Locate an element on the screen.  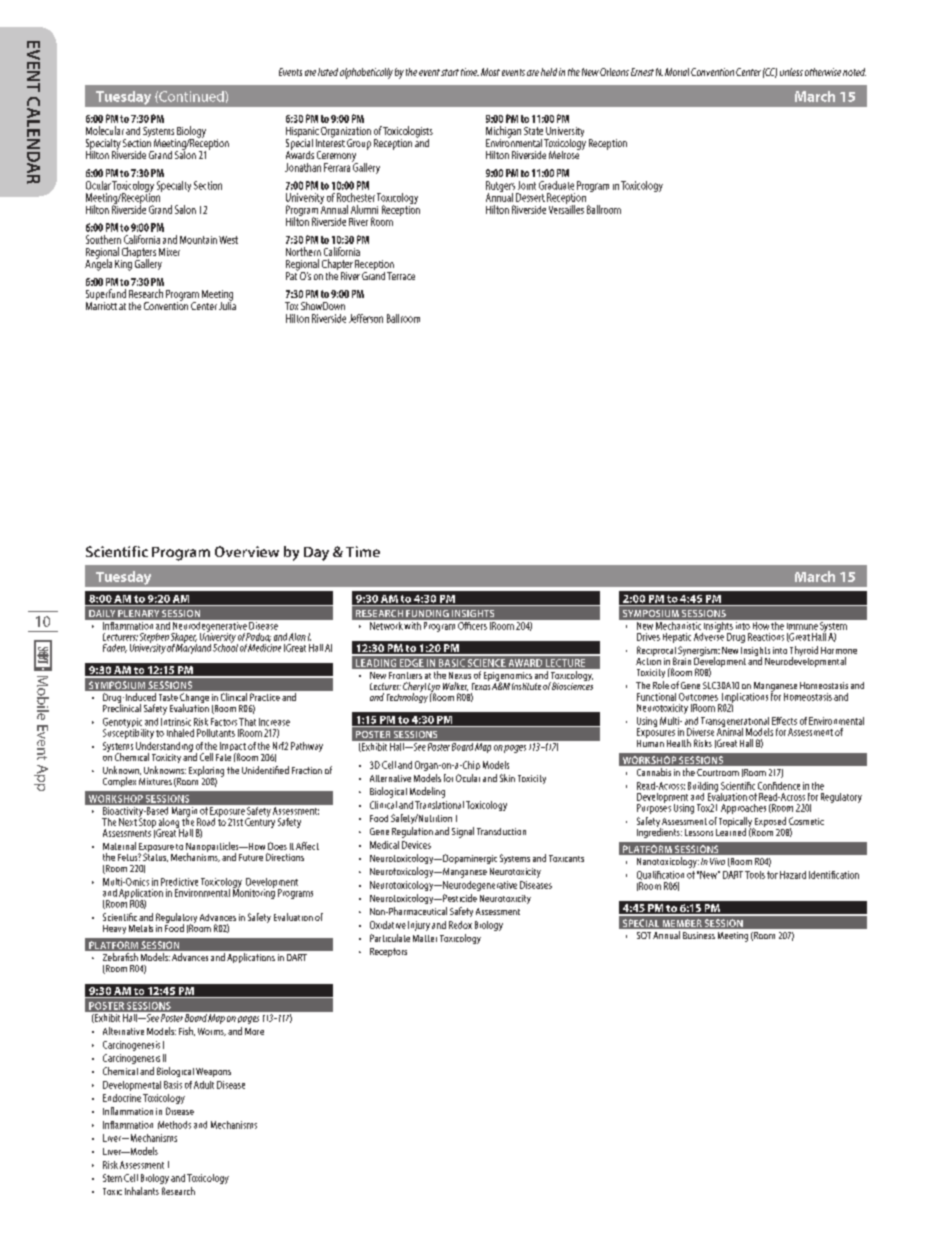
Adult is located at coordinates (204, 1085).
